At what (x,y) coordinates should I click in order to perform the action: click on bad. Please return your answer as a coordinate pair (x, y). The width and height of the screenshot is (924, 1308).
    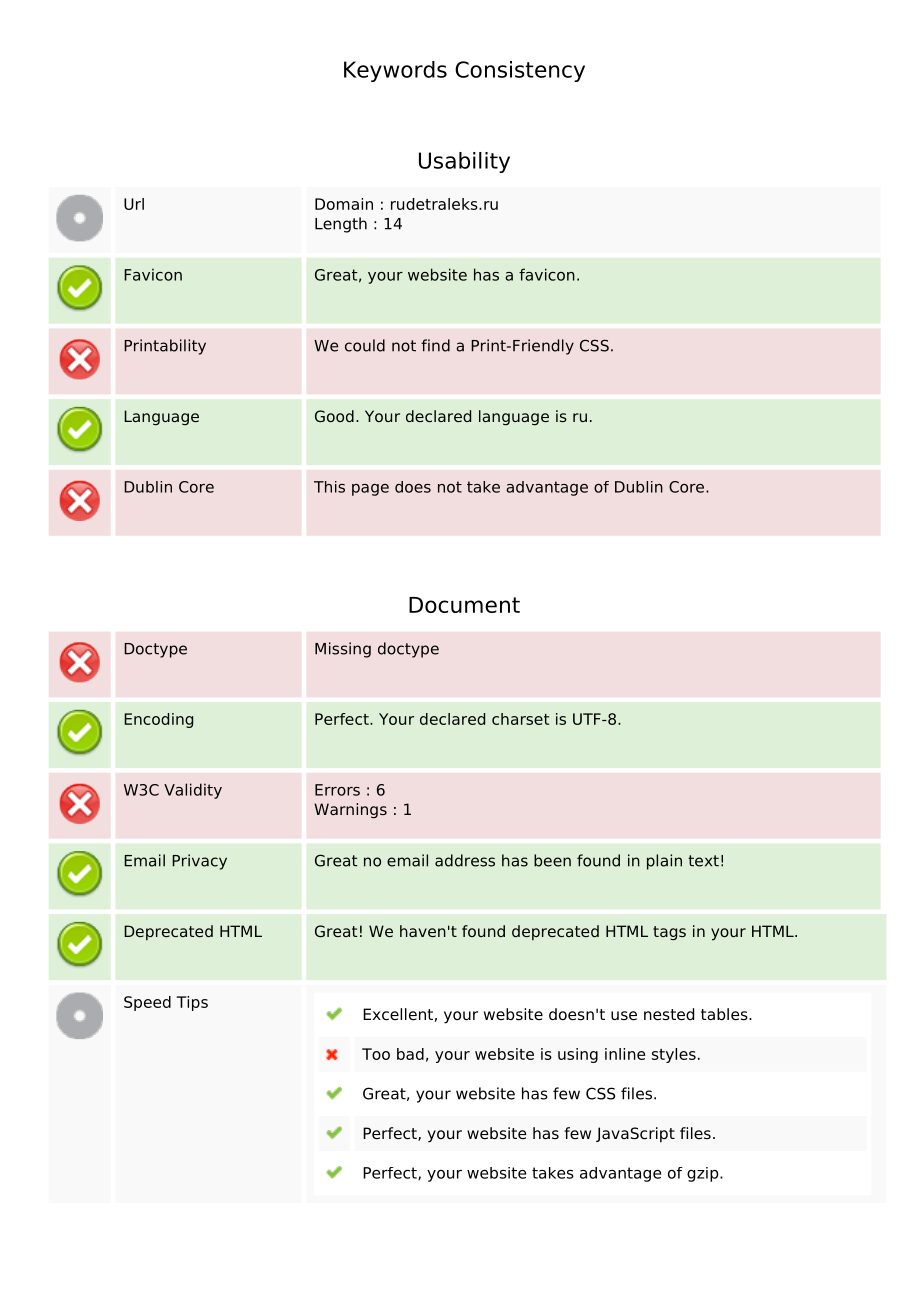
    Looking at the image, I should click on (410, 1054).
